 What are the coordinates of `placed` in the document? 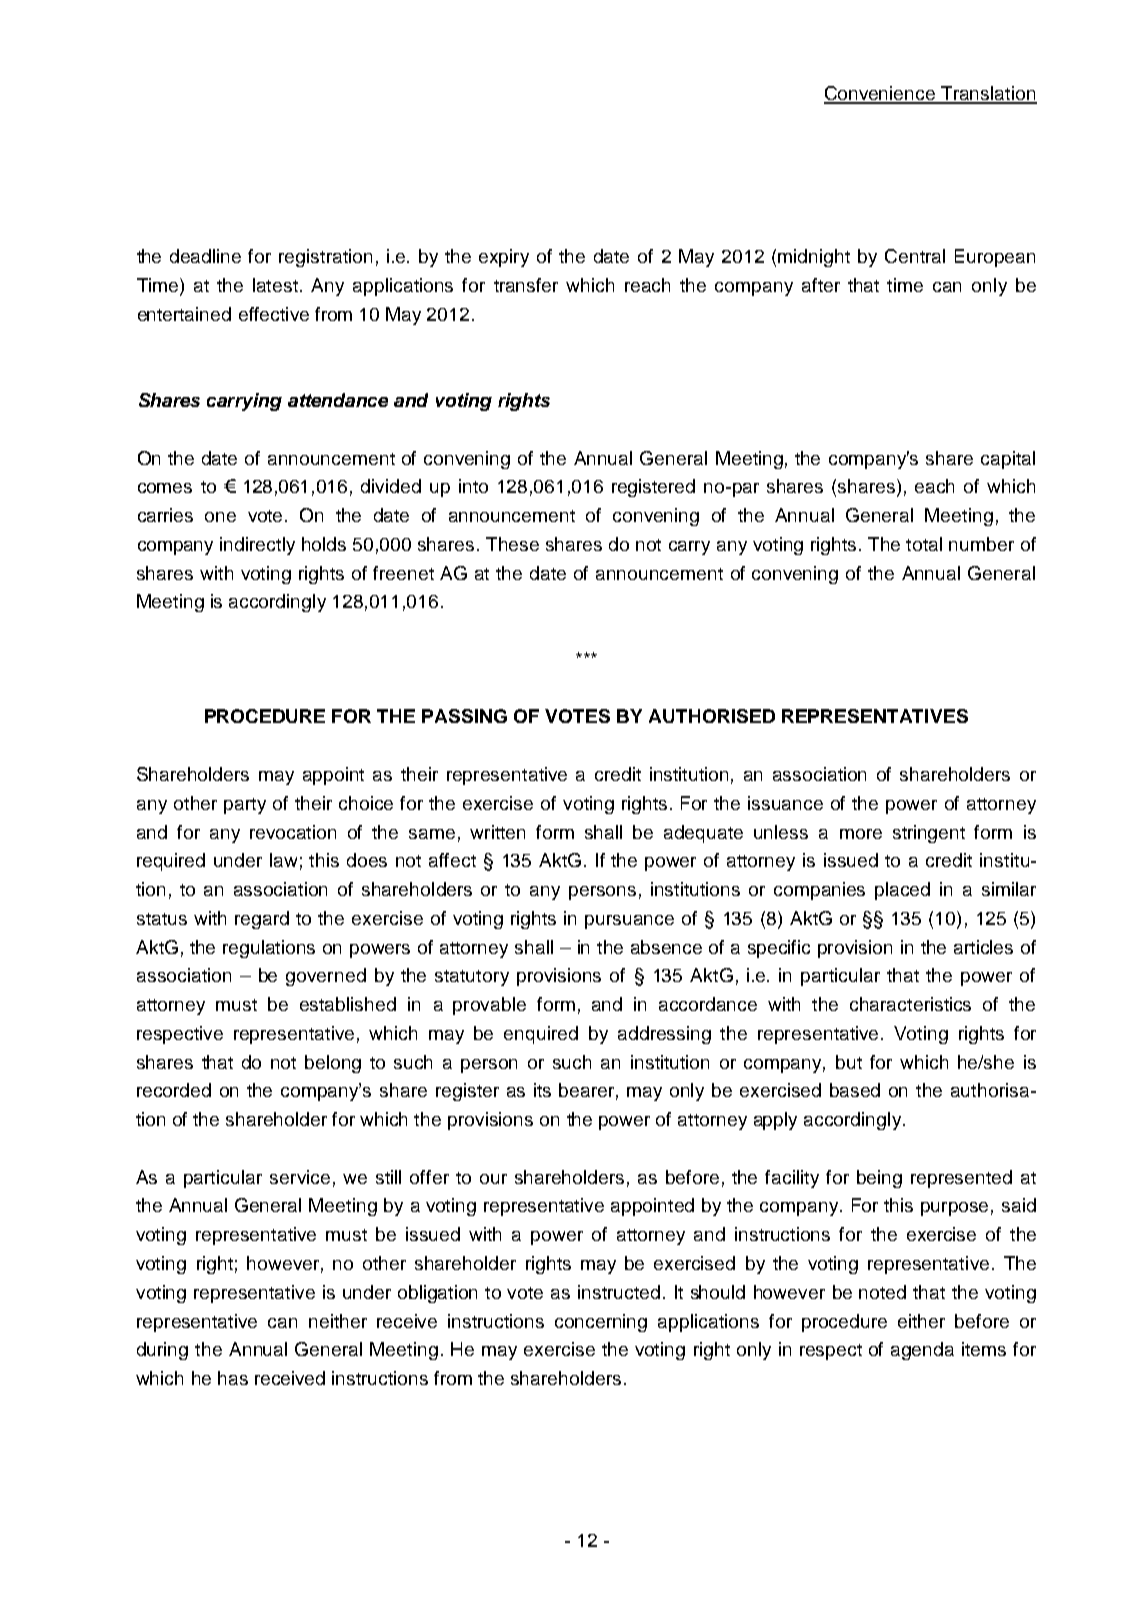 It's located at (902, 891).
